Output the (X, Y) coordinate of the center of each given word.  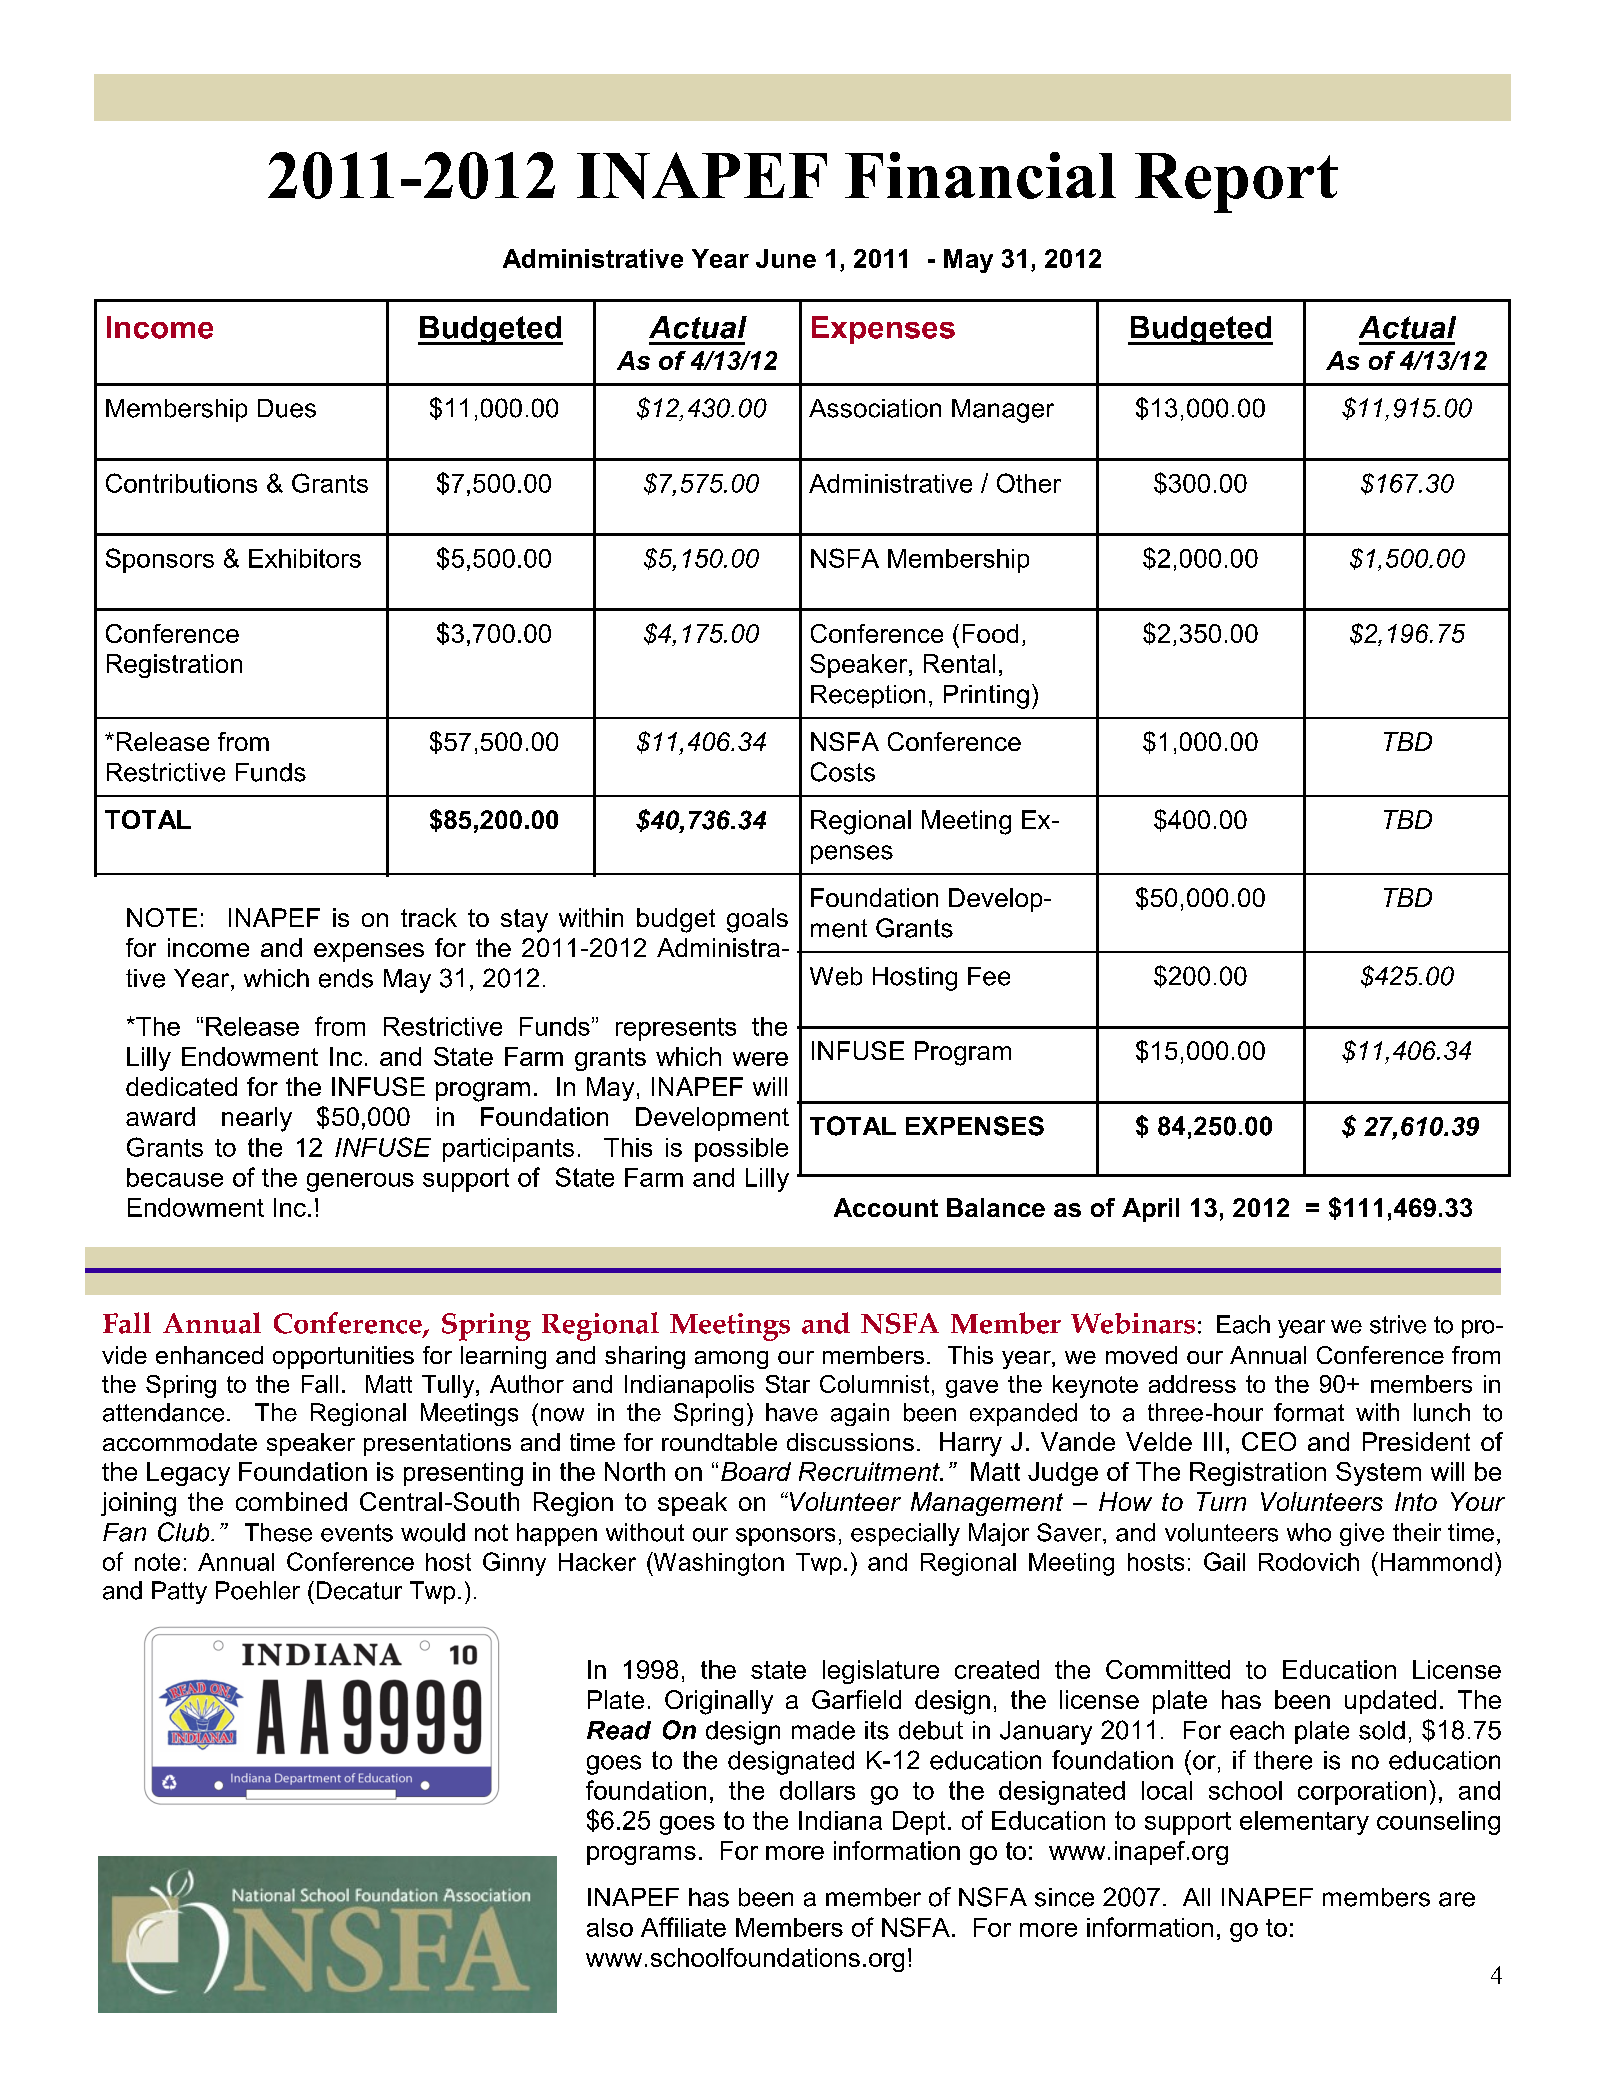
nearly (257, 1119)
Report (1236, 183)
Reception (868, 696)
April (1150, 1210)
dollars (817, 1790)
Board (756, 1471)
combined (291, 1501)
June (786, 258)
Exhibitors (305, 558)
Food (990, 633)
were (760, 1059)
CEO (1269, 1441)
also (610, 1927)
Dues (287, 408)
